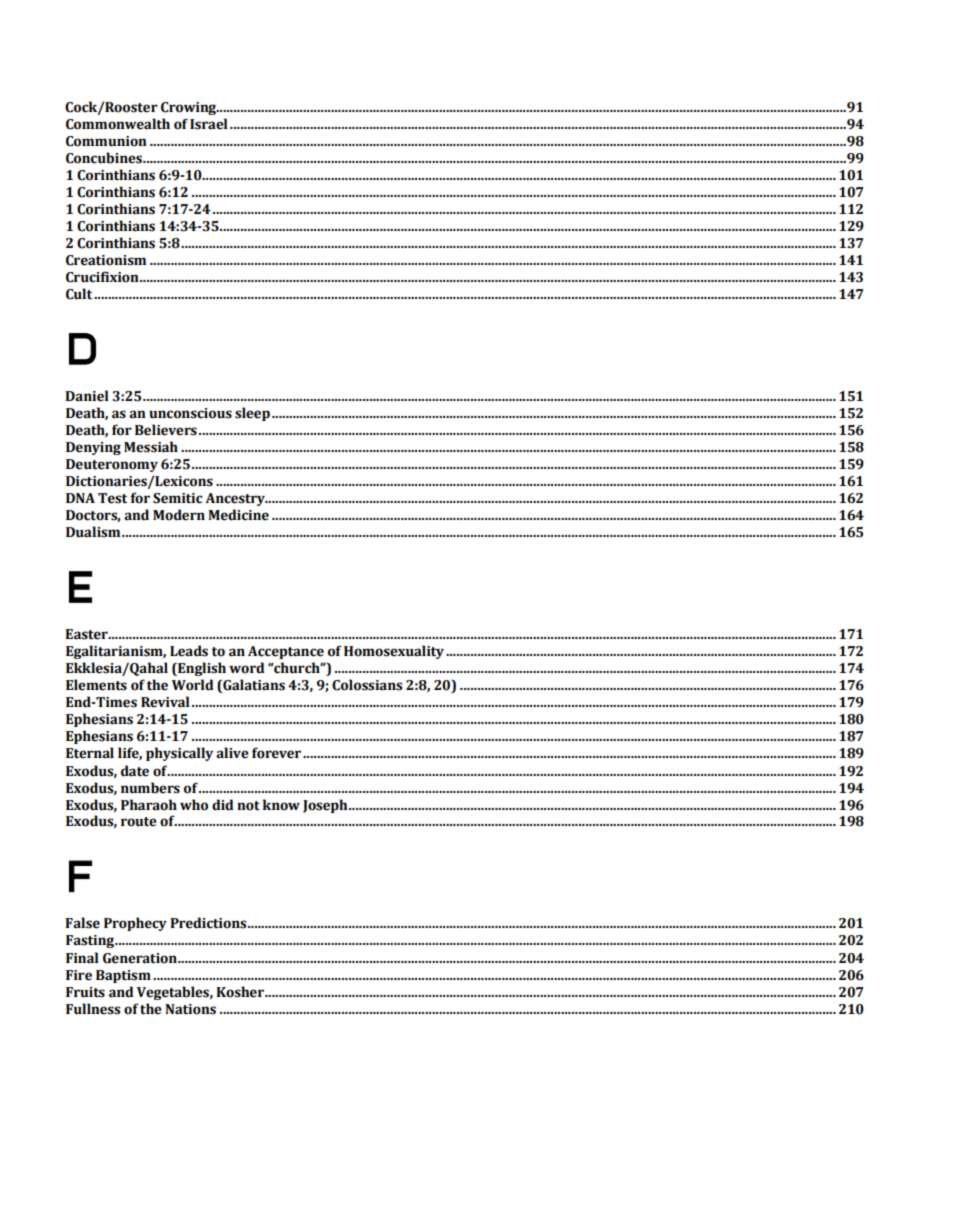  What do you see at coordinates (238, 515) in the image?
I see `Medicine` at bounding box center [238, 515].
